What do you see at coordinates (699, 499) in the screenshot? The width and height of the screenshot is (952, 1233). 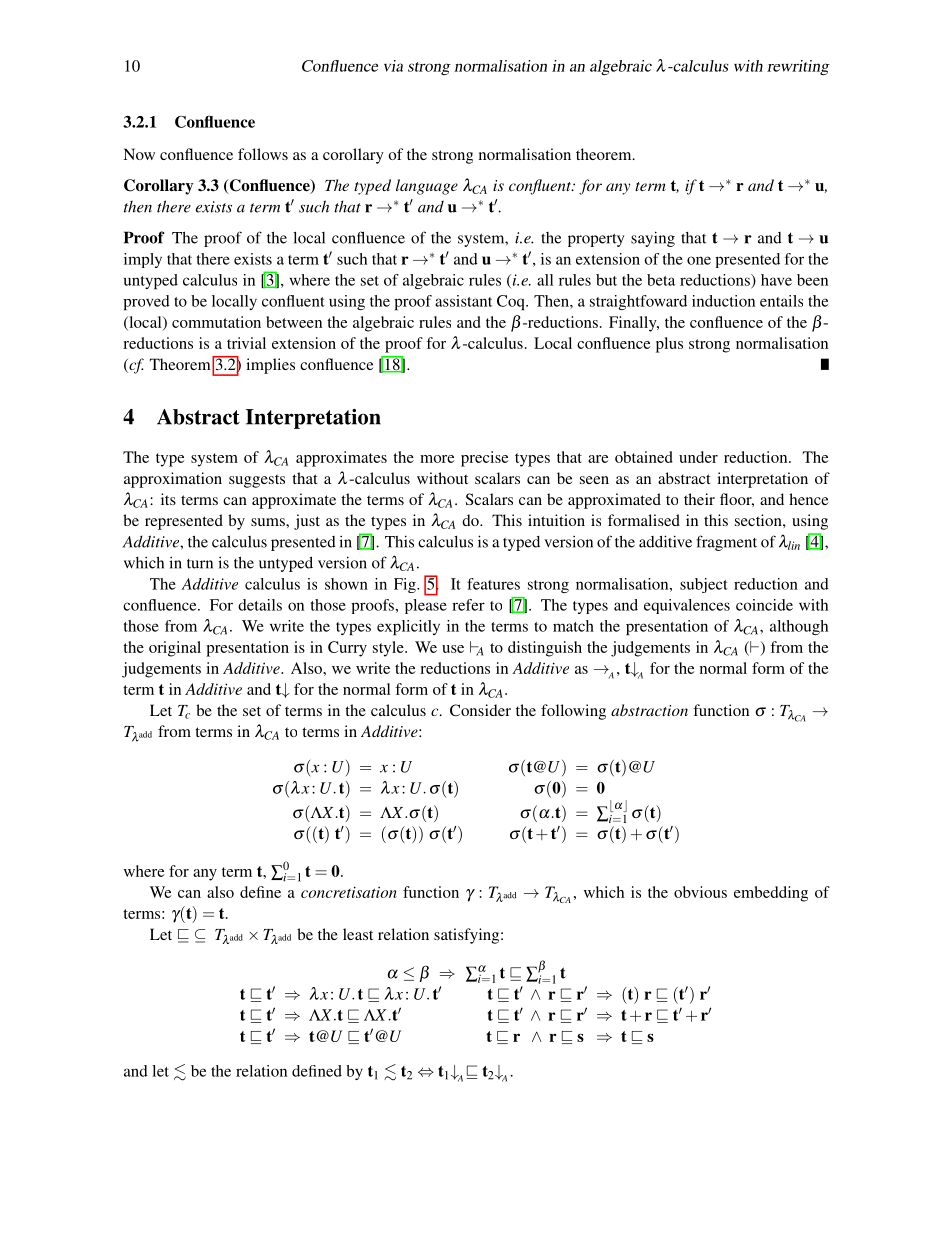 I see `their` at bounding box center [699, 499].
